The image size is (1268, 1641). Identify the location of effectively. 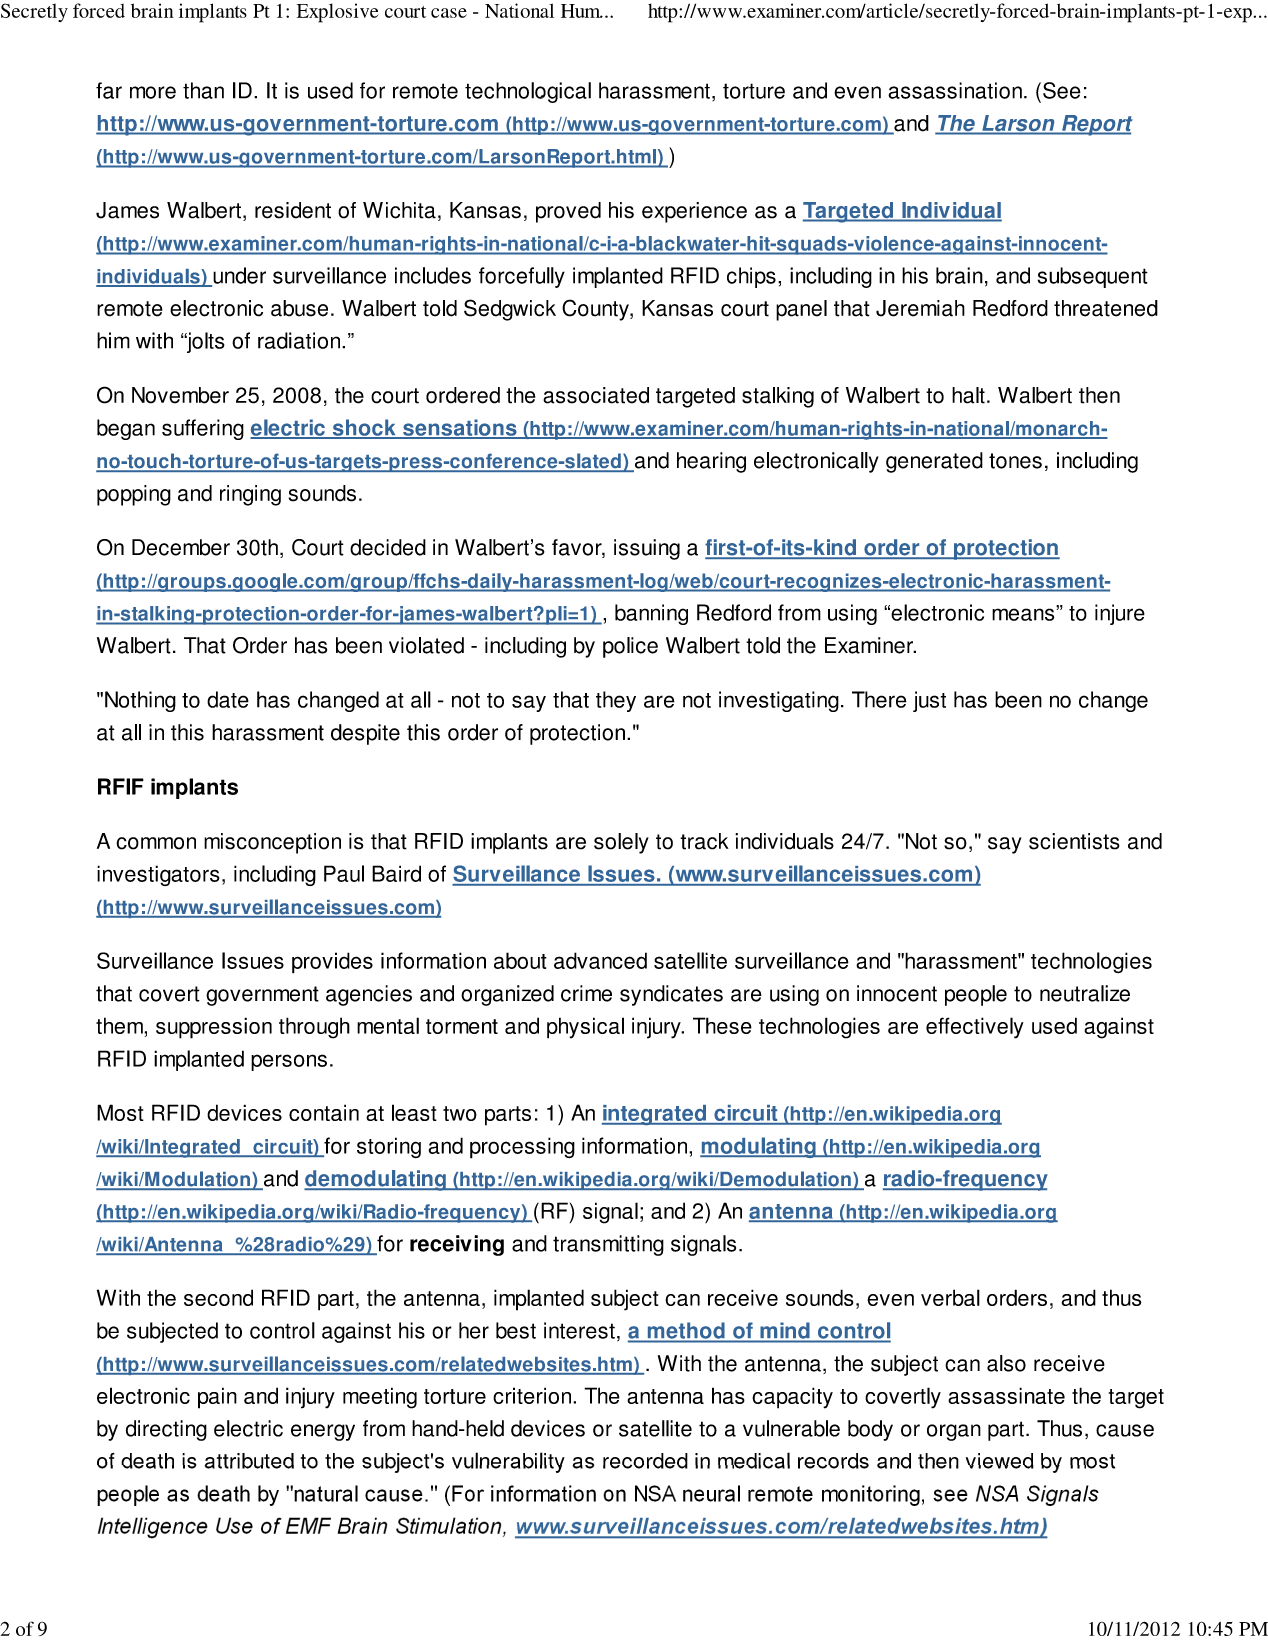
(975, 1028).
